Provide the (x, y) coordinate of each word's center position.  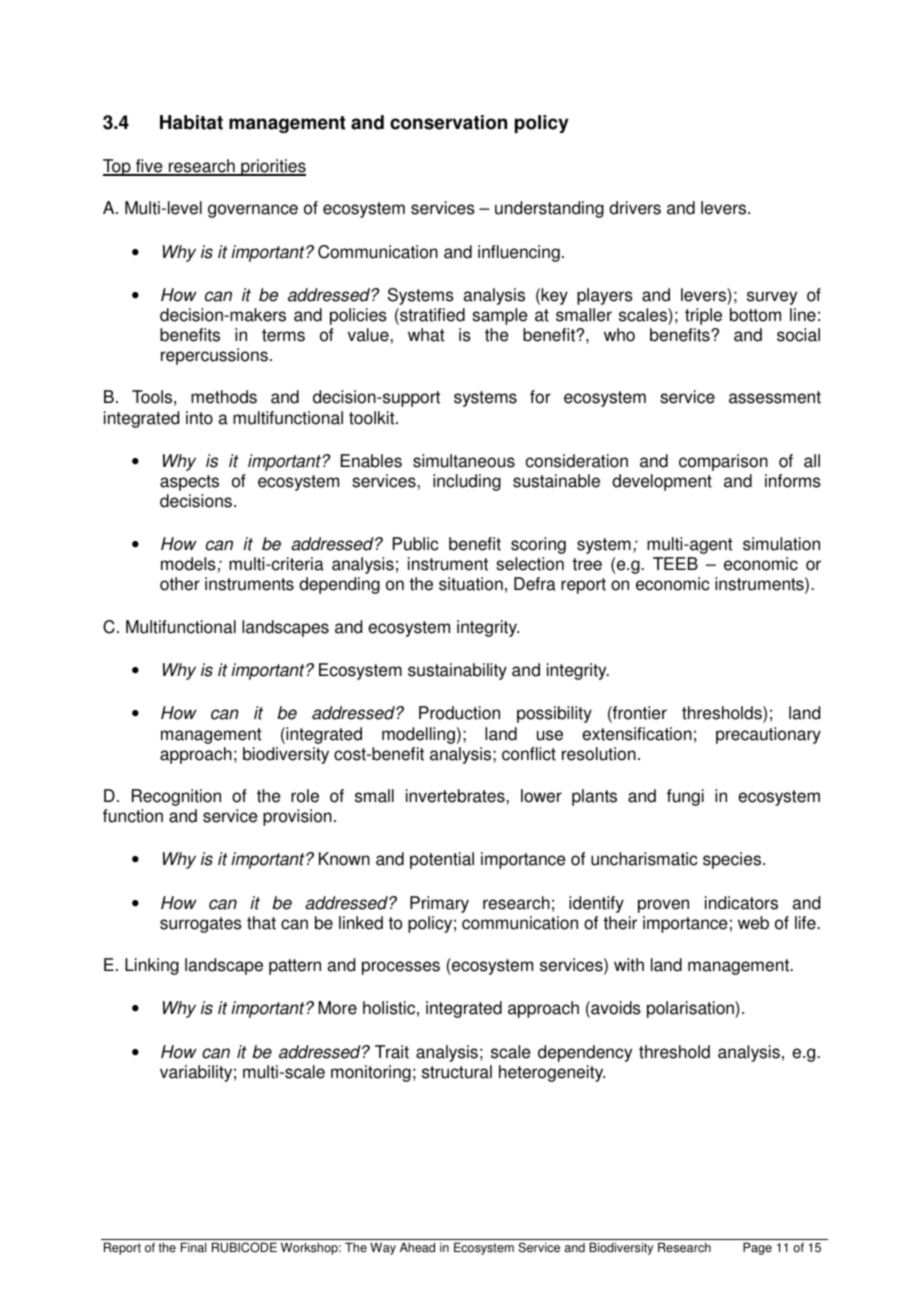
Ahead (417, 1247)
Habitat (191, 122)
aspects (189, 483)
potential (442, 860)
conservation (448, 122)
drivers (635, 208)
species (733, 860)
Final (193, 1247)
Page (757, 1248)
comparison (723, 462)
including (467, 482)
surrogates (201, 925)
